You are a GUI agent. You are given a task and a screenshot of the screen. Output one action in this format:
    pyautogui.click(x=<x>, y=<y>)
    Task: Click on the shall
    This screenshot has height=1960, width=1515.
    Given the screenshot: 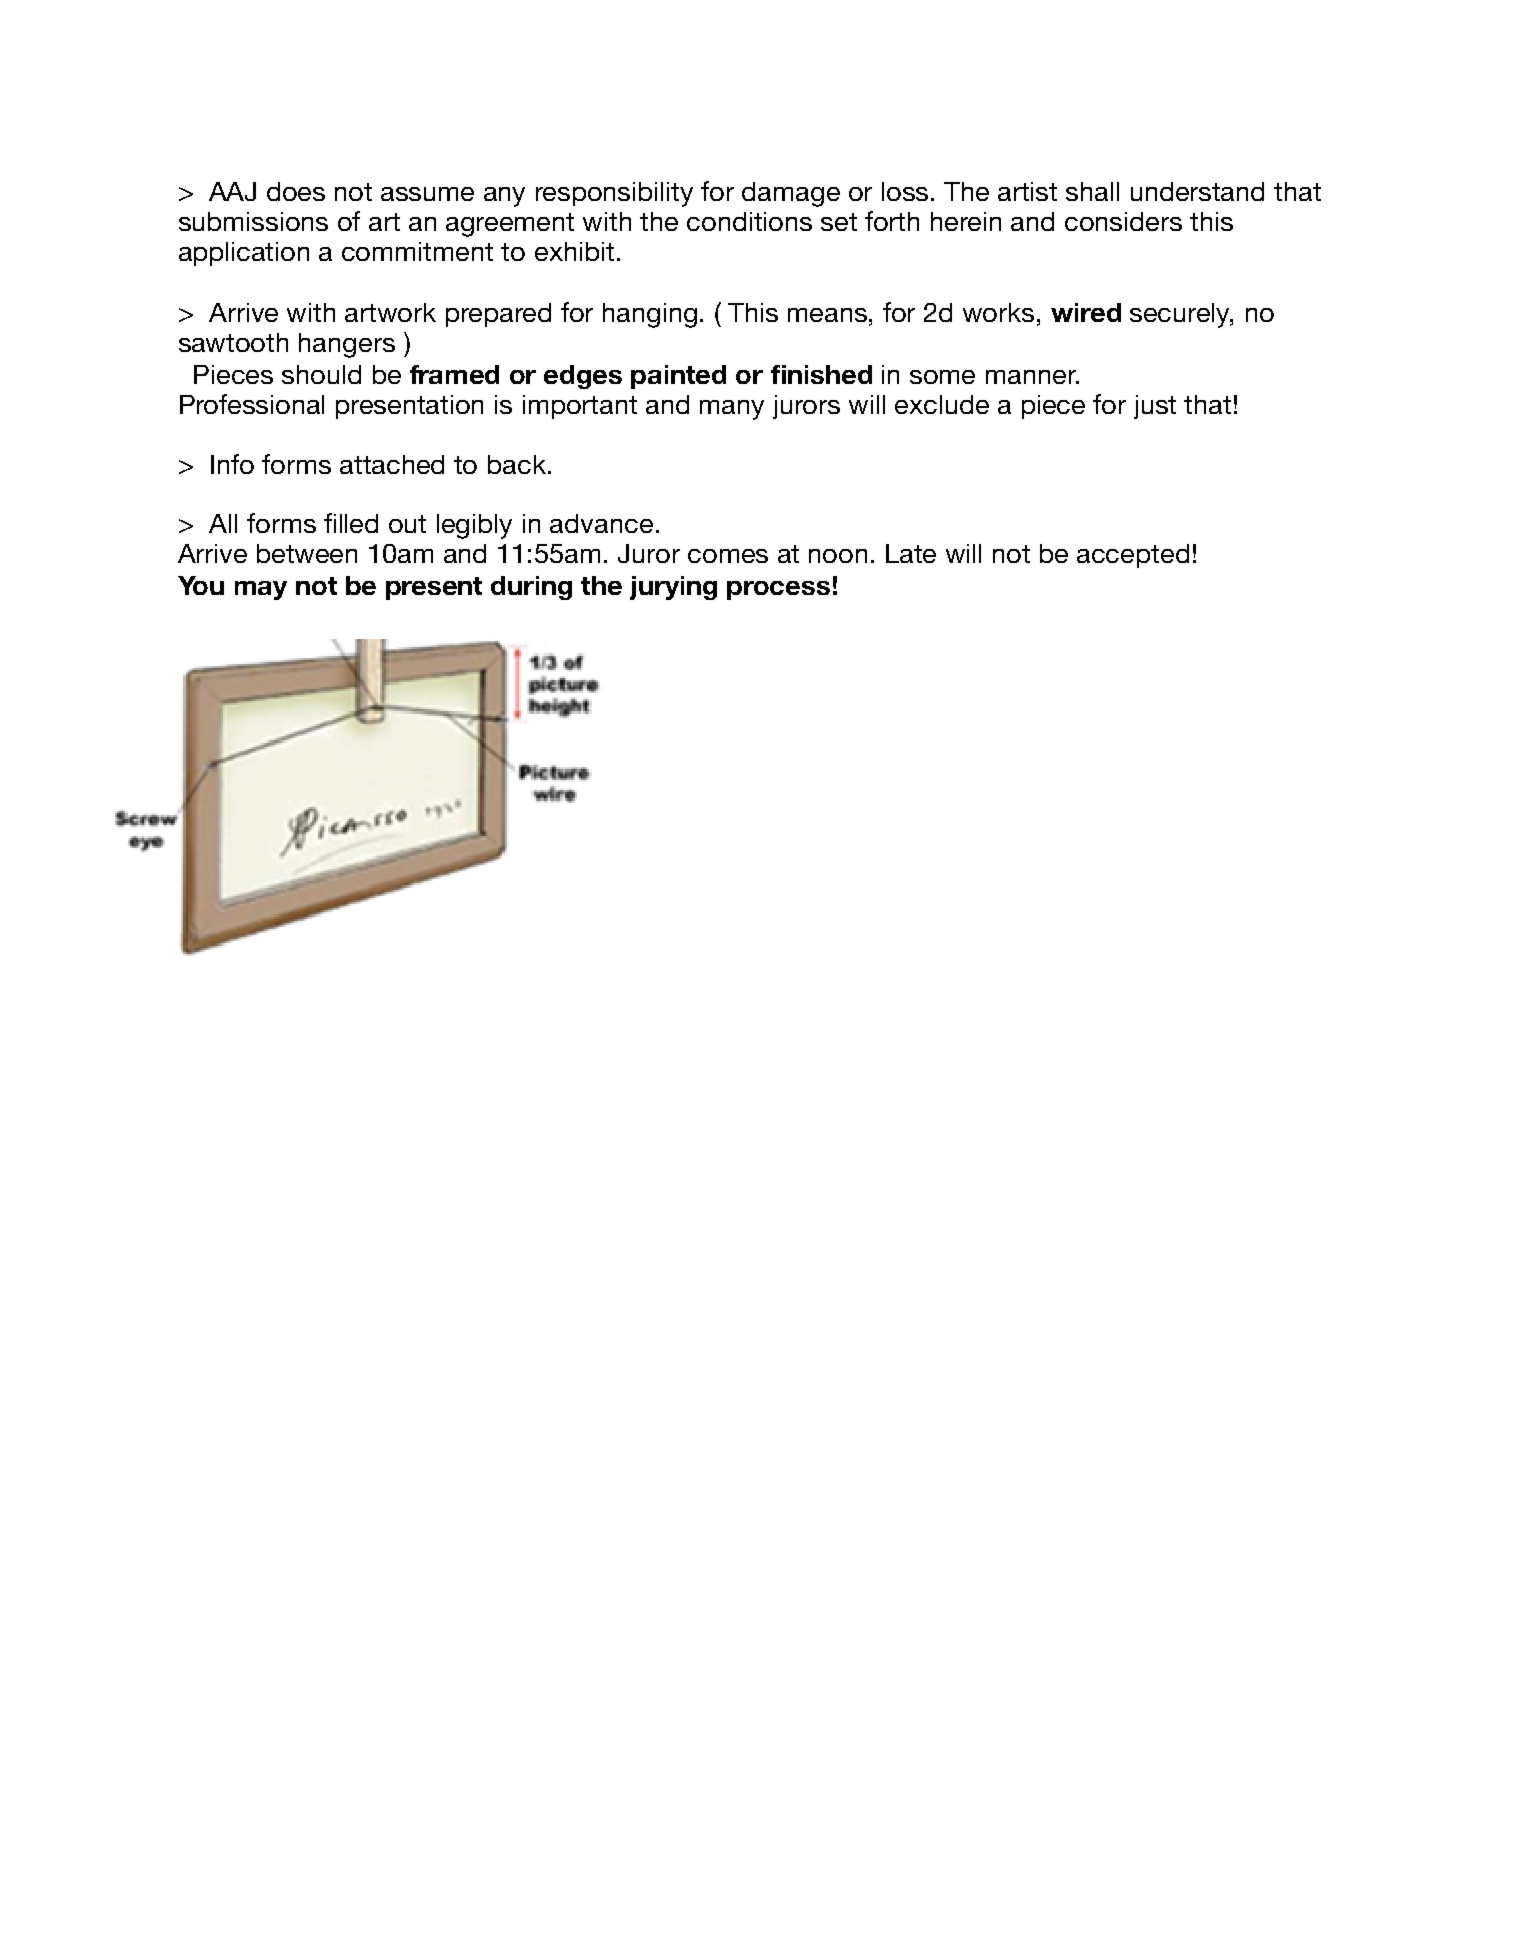 What is the action you would take?
    pyautogui.click(x=1092, y=191)
